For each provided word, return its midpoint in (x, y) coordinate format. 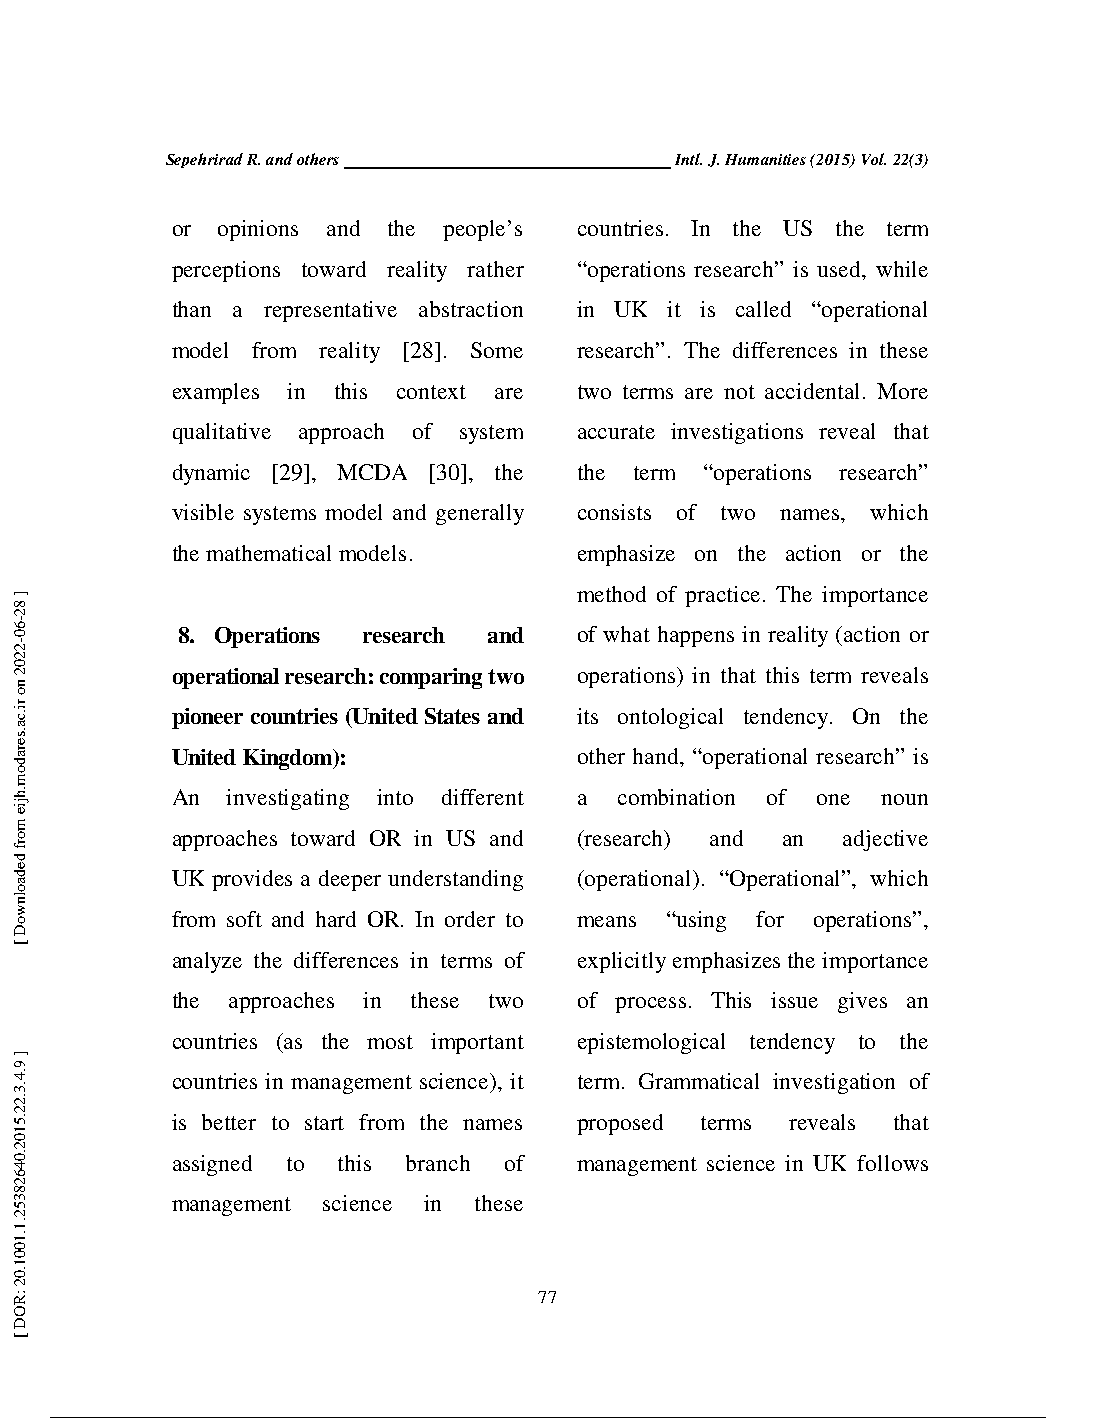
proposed (620, 1124)
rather (495, 269)
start (324, 1123)
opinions (258, 230)
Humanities (765, 159)
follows (892, 1163)
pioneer (207, 718)
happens (696, 636)
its (587, 716)
